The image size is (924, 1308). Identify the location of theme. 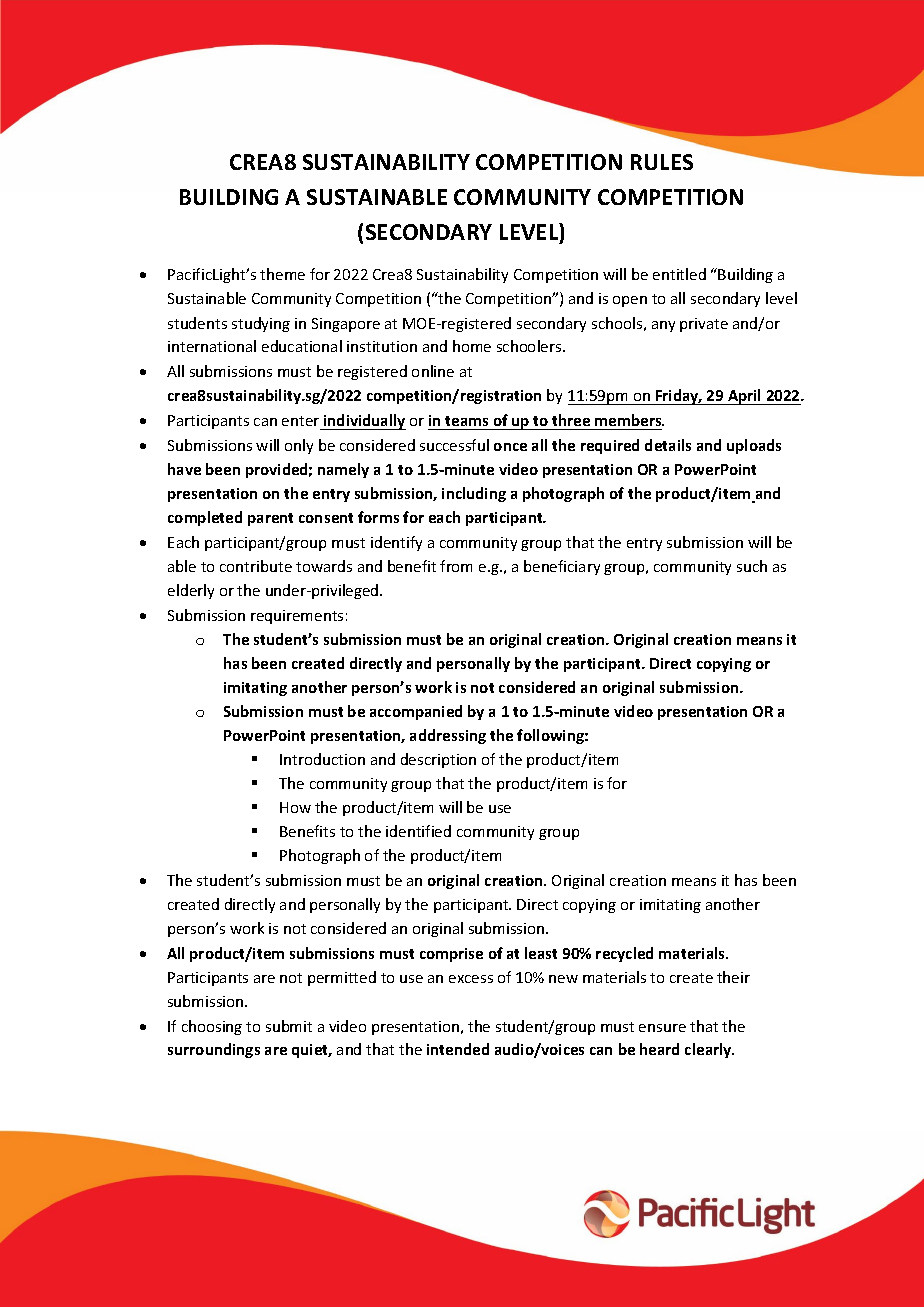
(282, 274).
